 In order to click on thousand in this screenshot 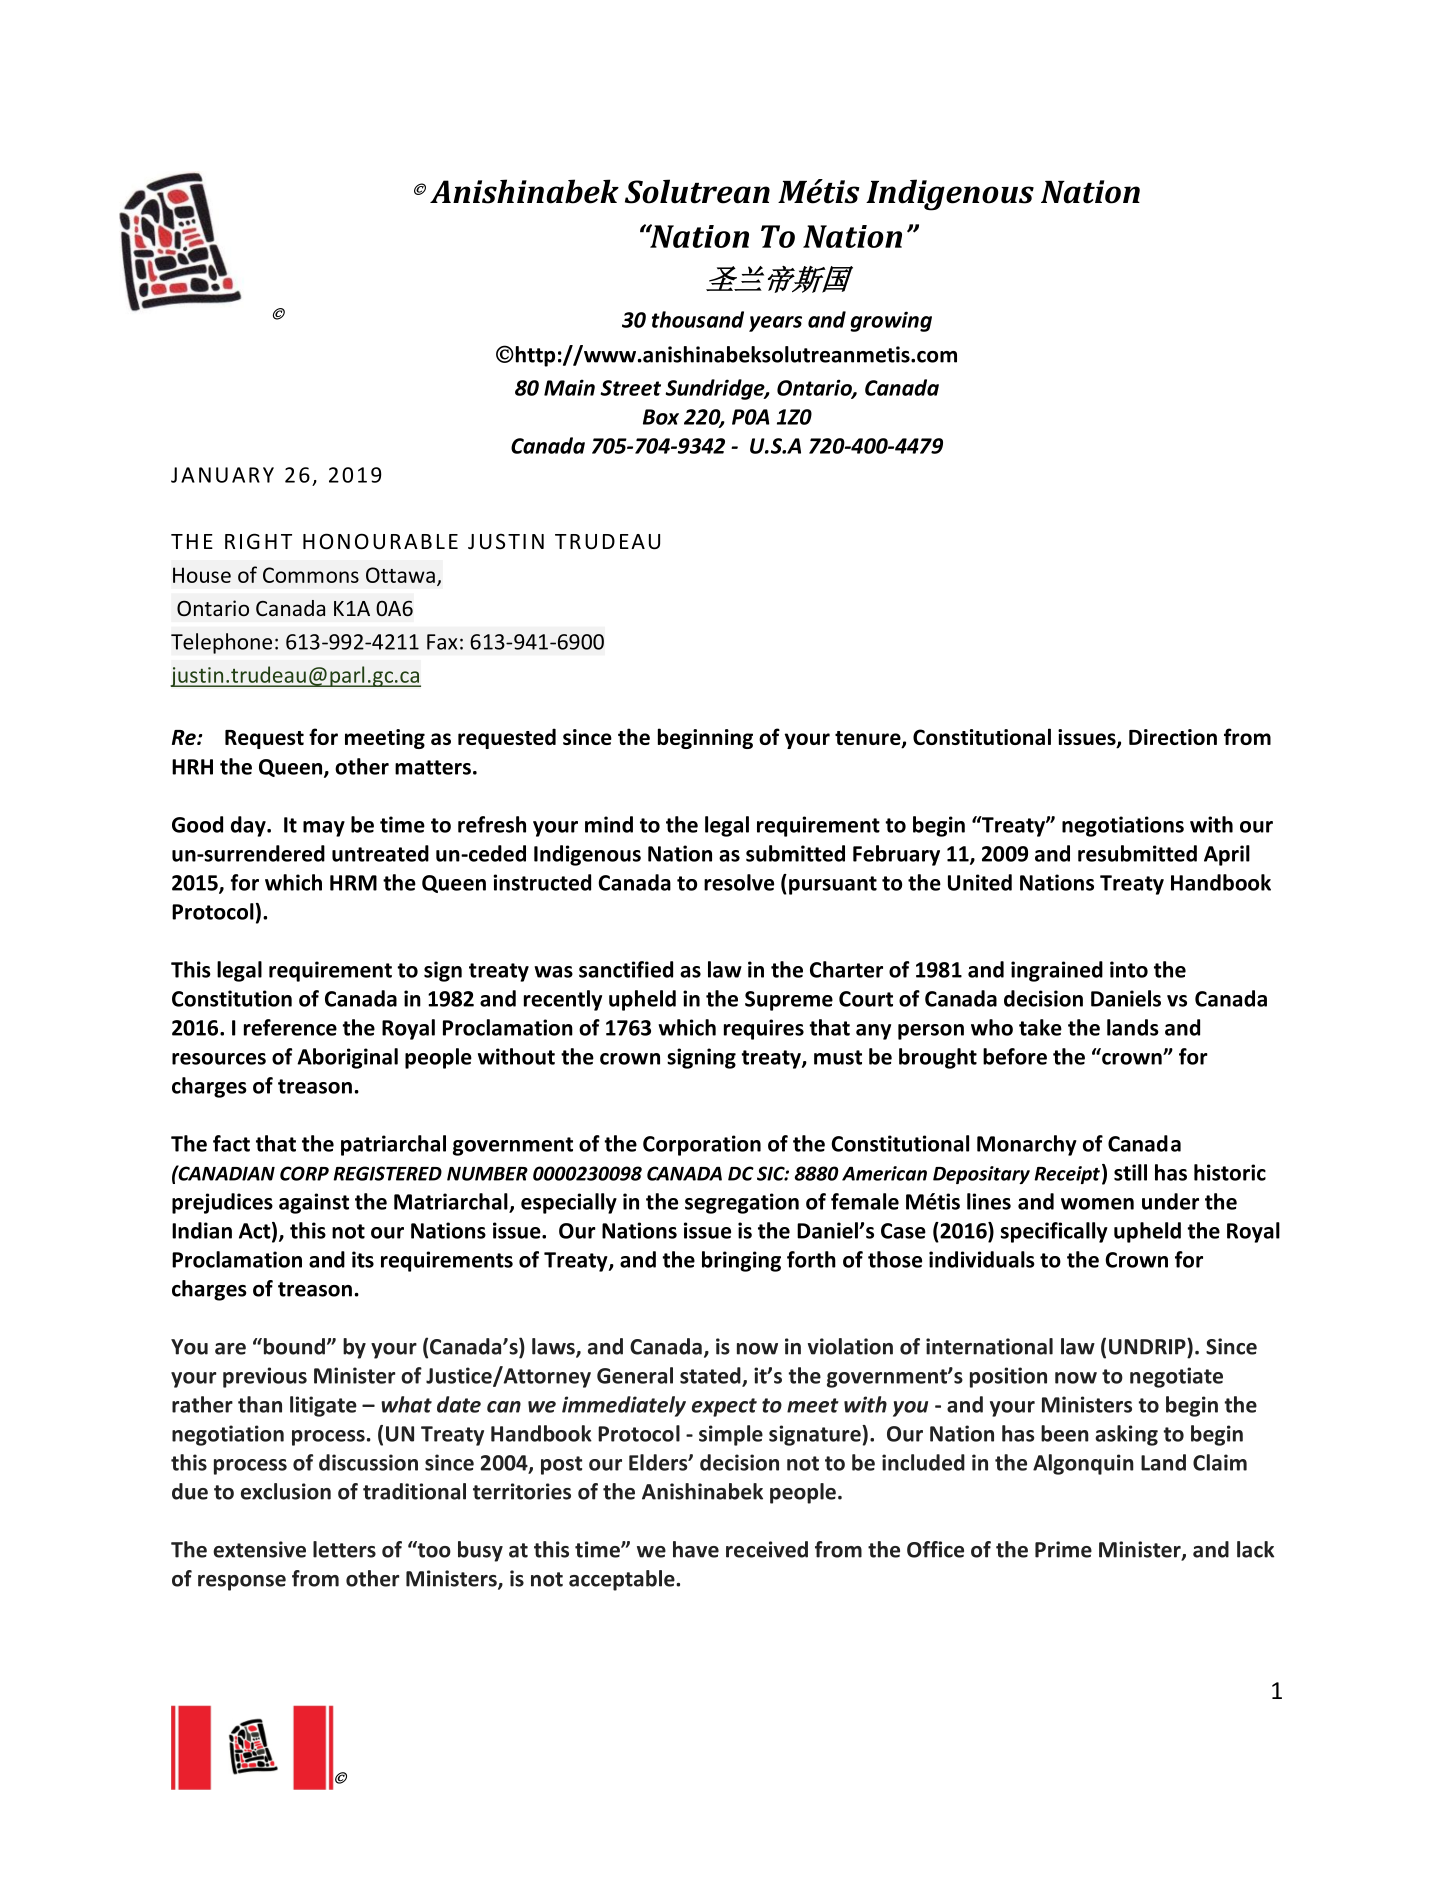, I will do `click(698, 319)`.
